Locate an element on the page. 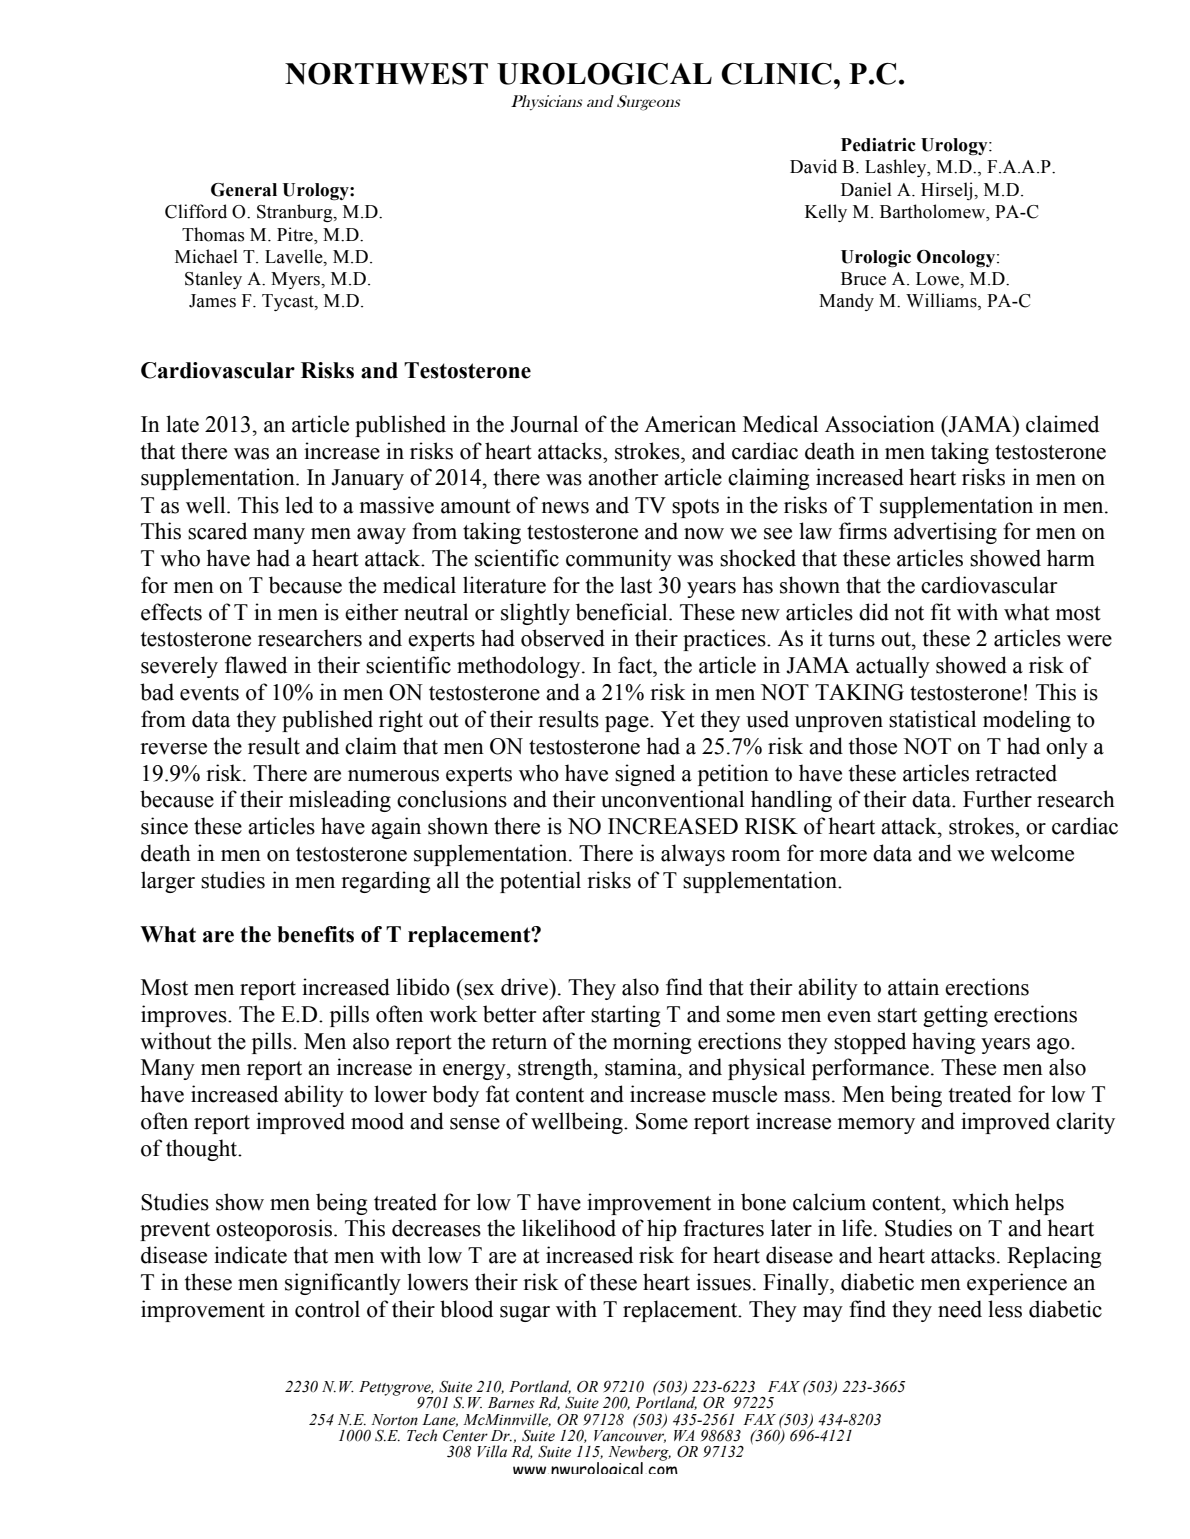  Vancouver is located at coordinates (630, 1435).
